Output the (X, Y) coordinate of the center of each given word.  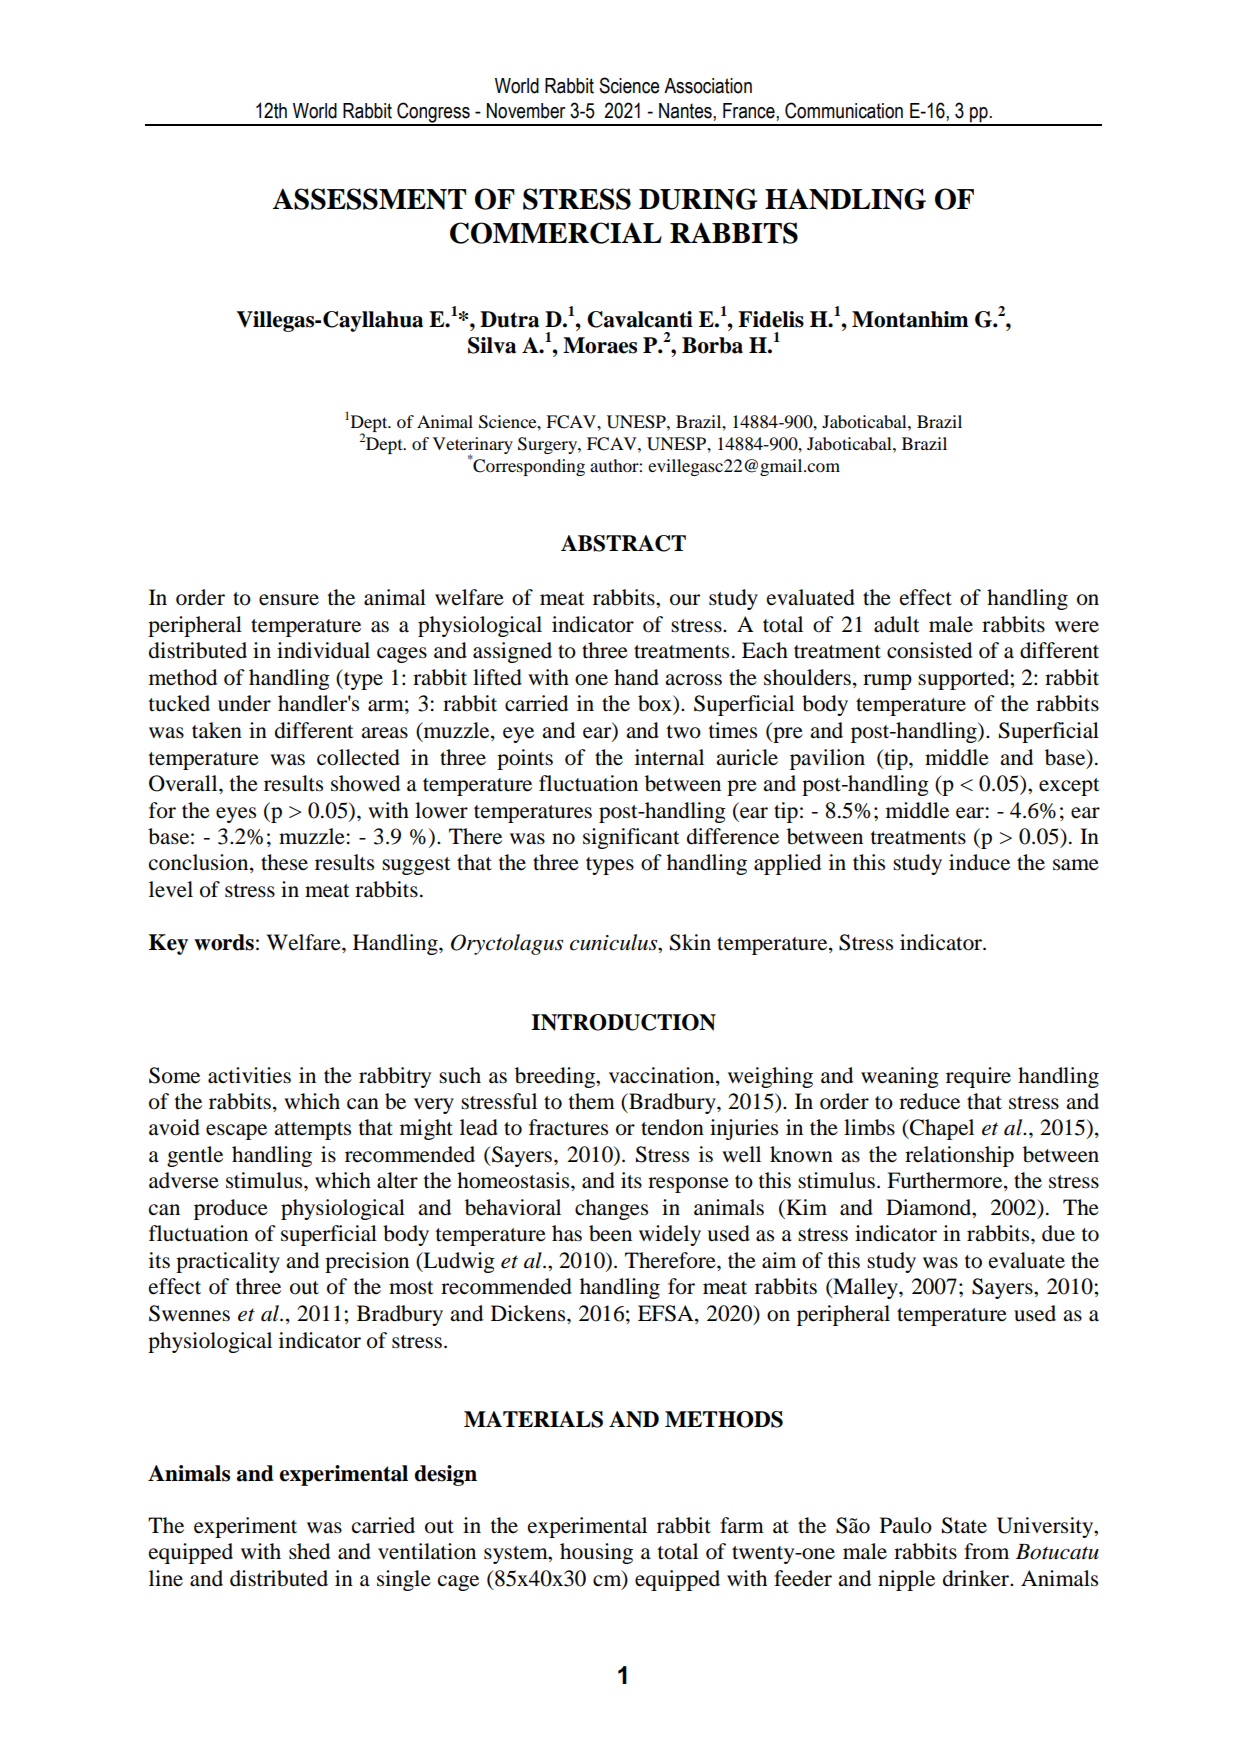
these (284, 862)
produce (231, 1209)
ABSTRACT (623, 543)
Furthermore (946, 1181)
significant (631, 838)
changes (611, 1209)
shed (309, 1551)
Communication (844, 110)
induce (979, 862)
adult (897, 624)
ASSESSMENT (369, 199)
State (964, 1525)
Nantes (686, 111)
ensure (289, 600)
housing (596, 1553)
